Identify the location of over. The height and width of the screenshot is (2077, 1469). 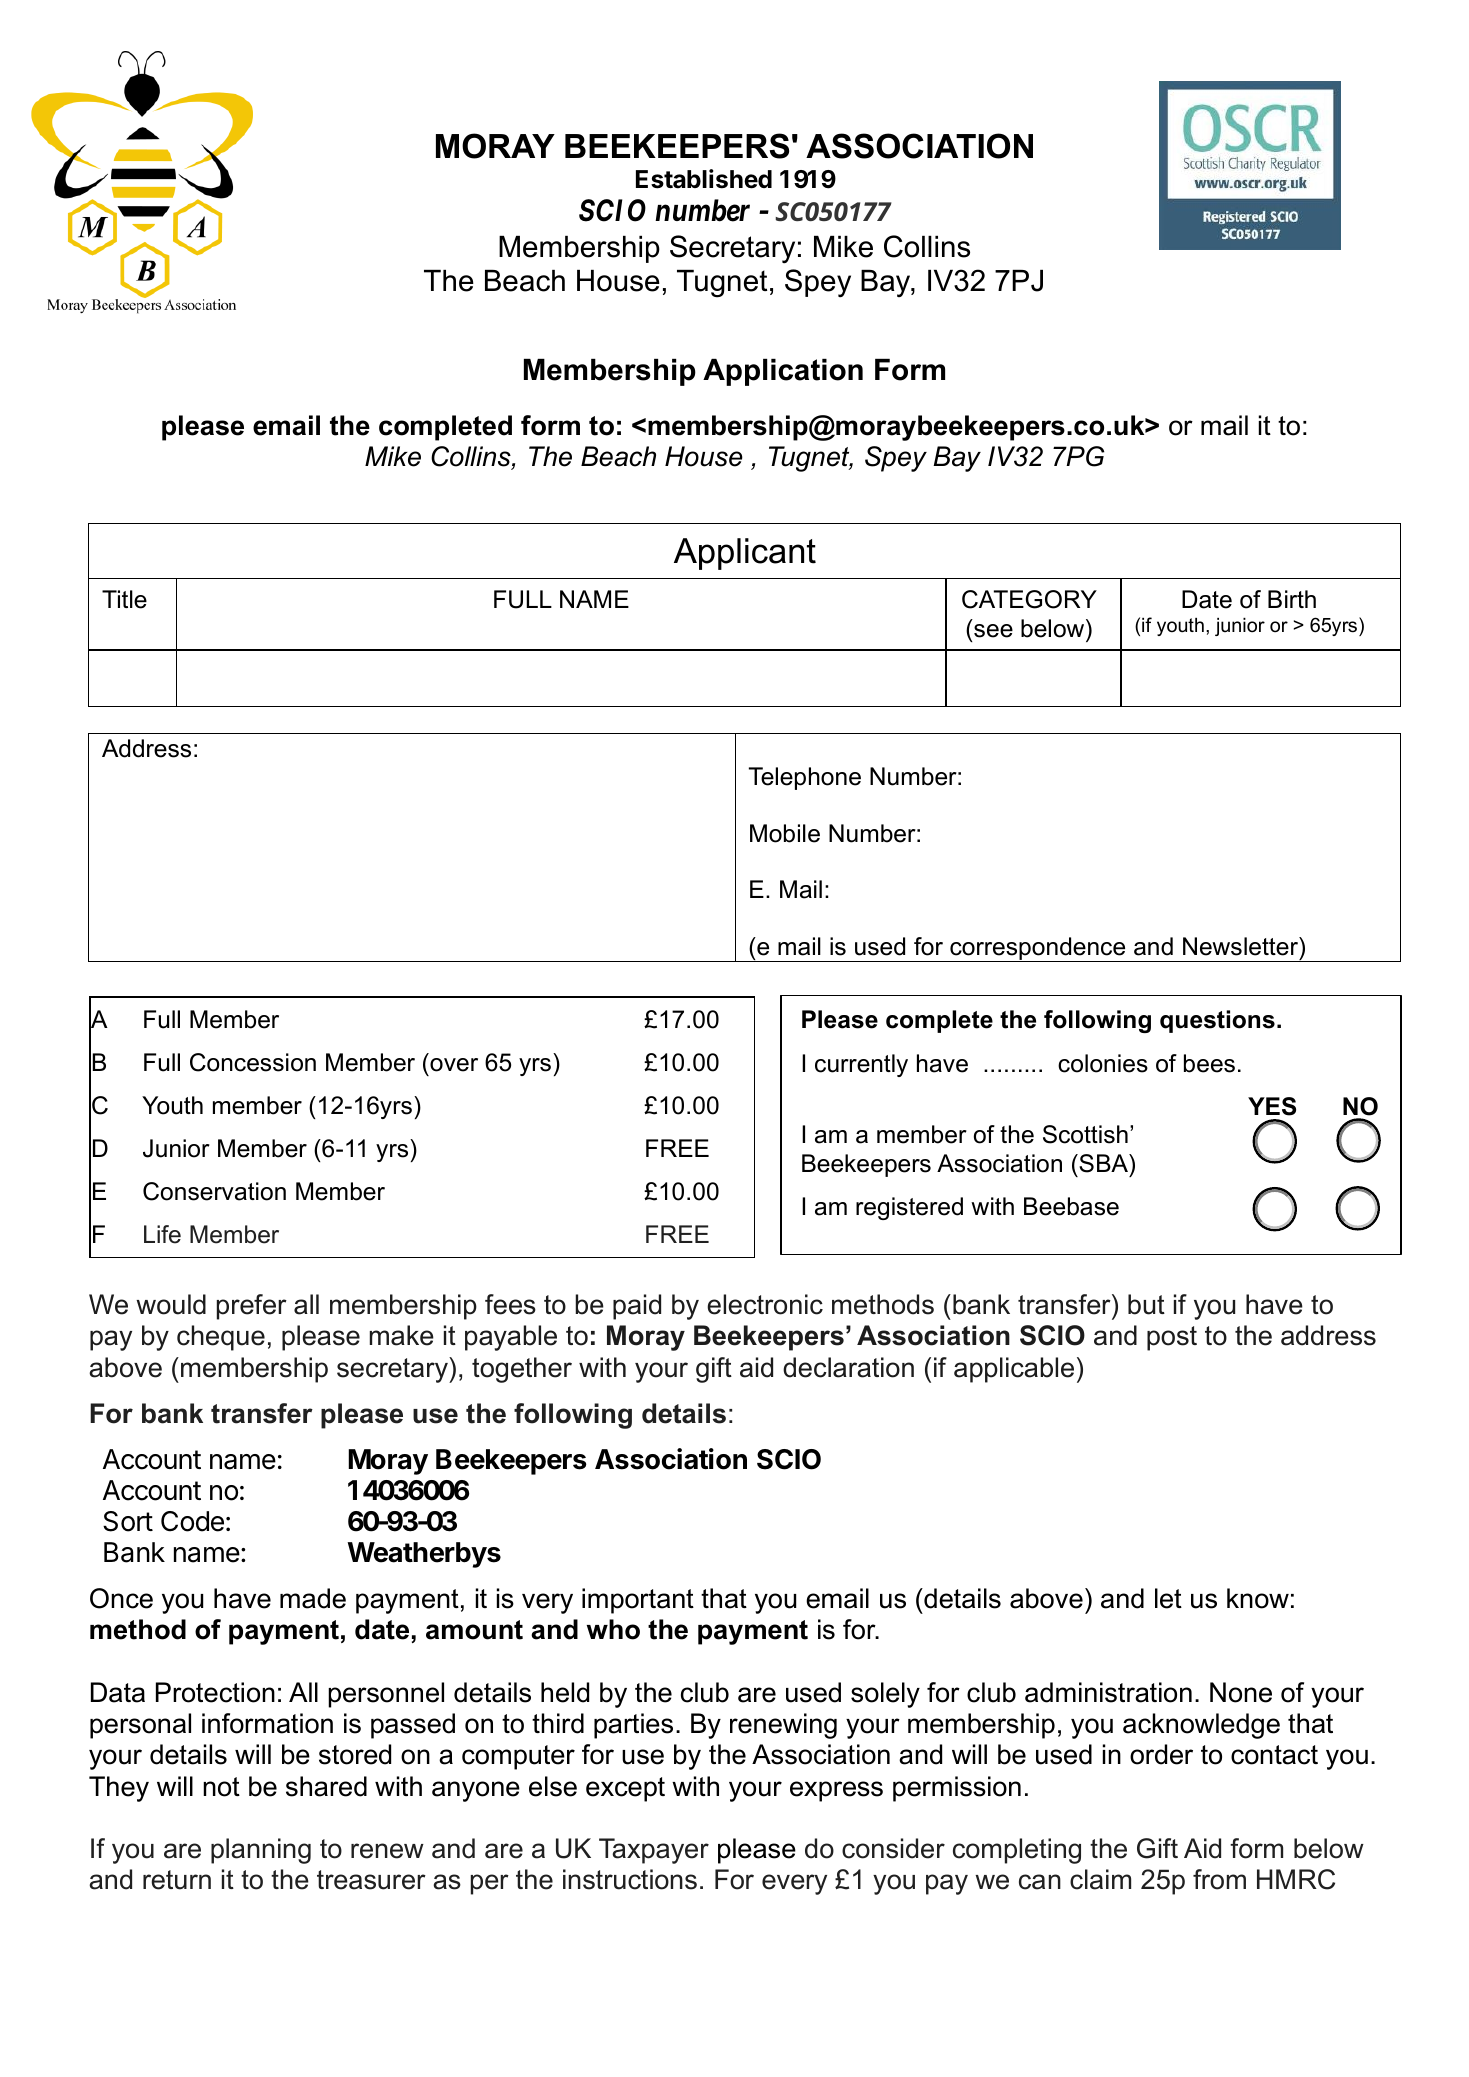
(454, 1065).
